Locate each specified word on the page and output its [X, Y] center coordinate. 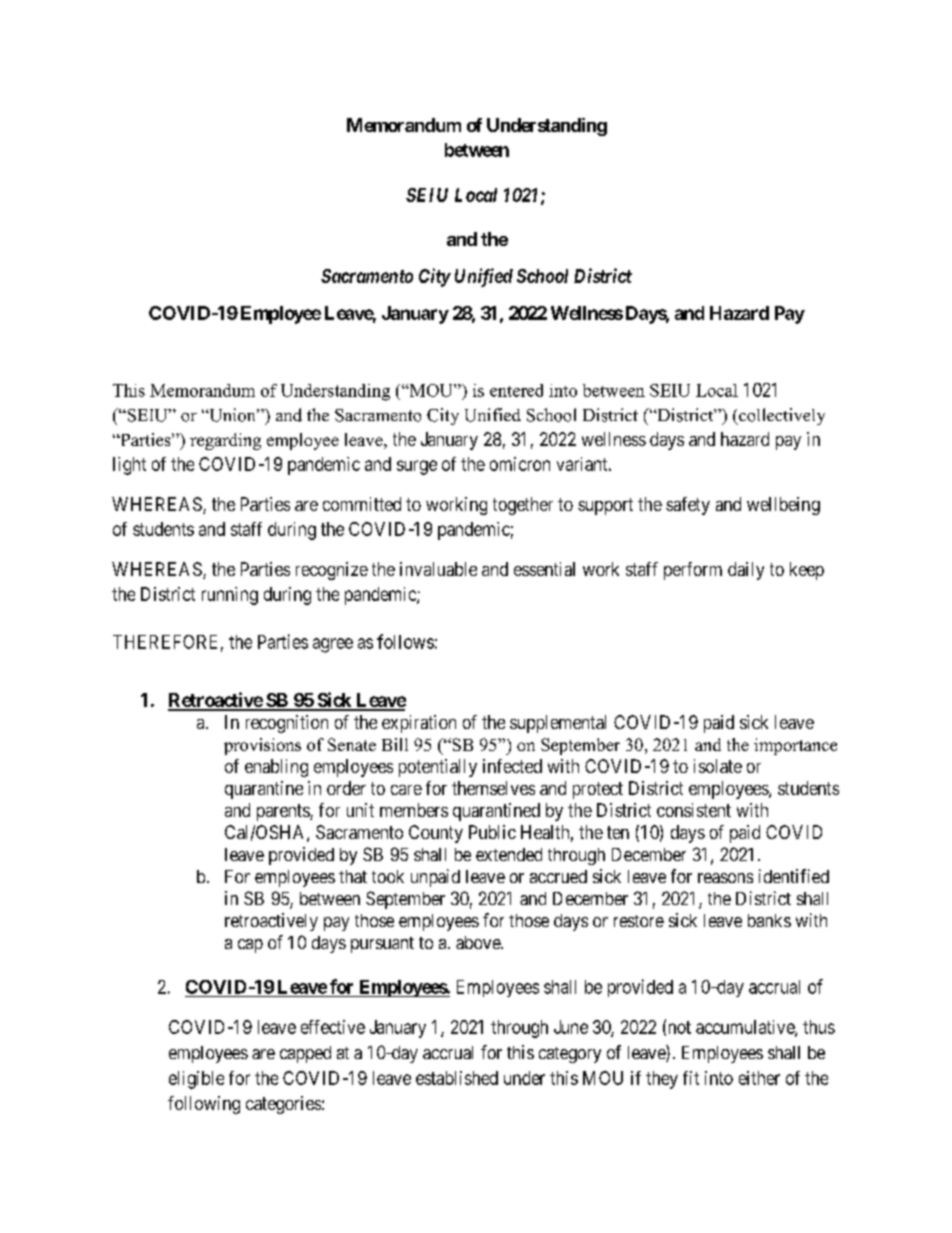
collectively [781, 416]
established [457, 1078]
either [759, 1078]
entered [516, 390]
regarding [225, 441]
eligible [196, 1080]
